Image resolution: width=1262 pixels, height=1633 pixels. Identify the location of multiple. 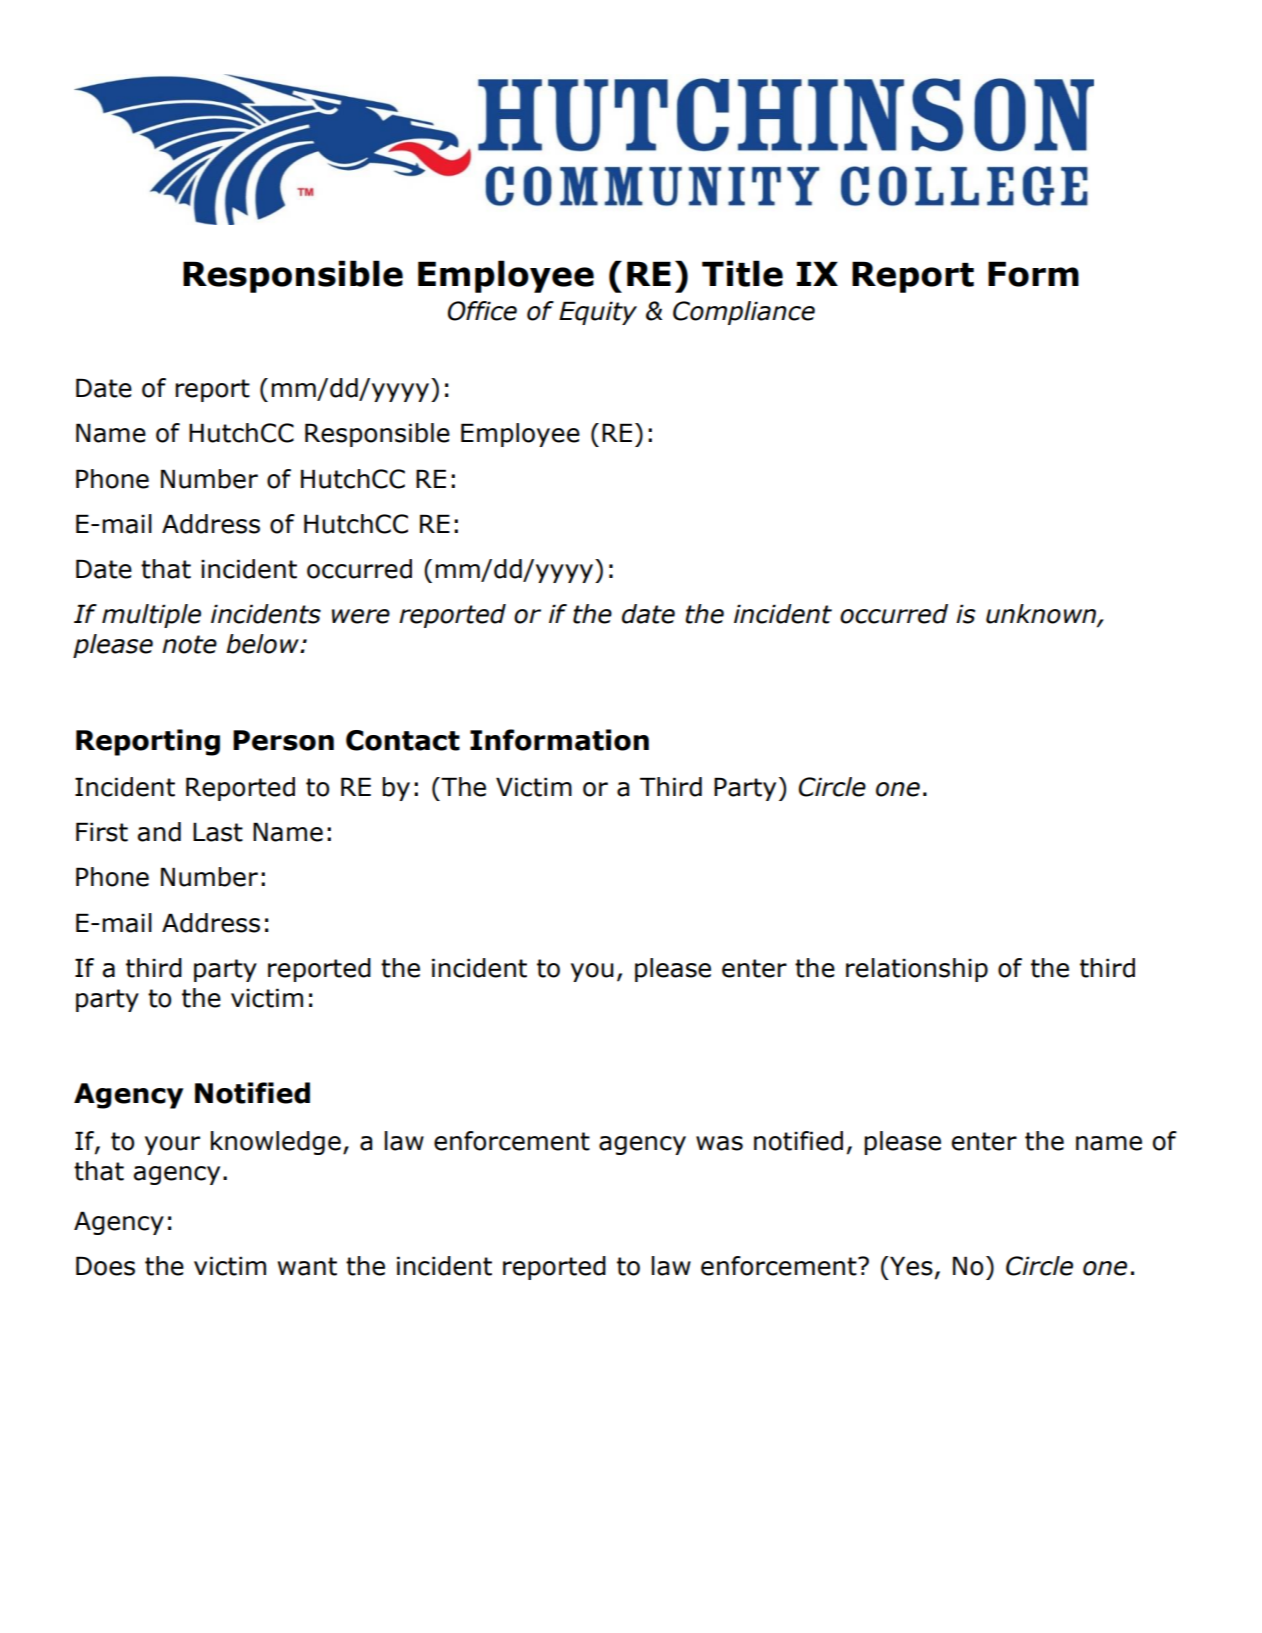
(151, 616).
